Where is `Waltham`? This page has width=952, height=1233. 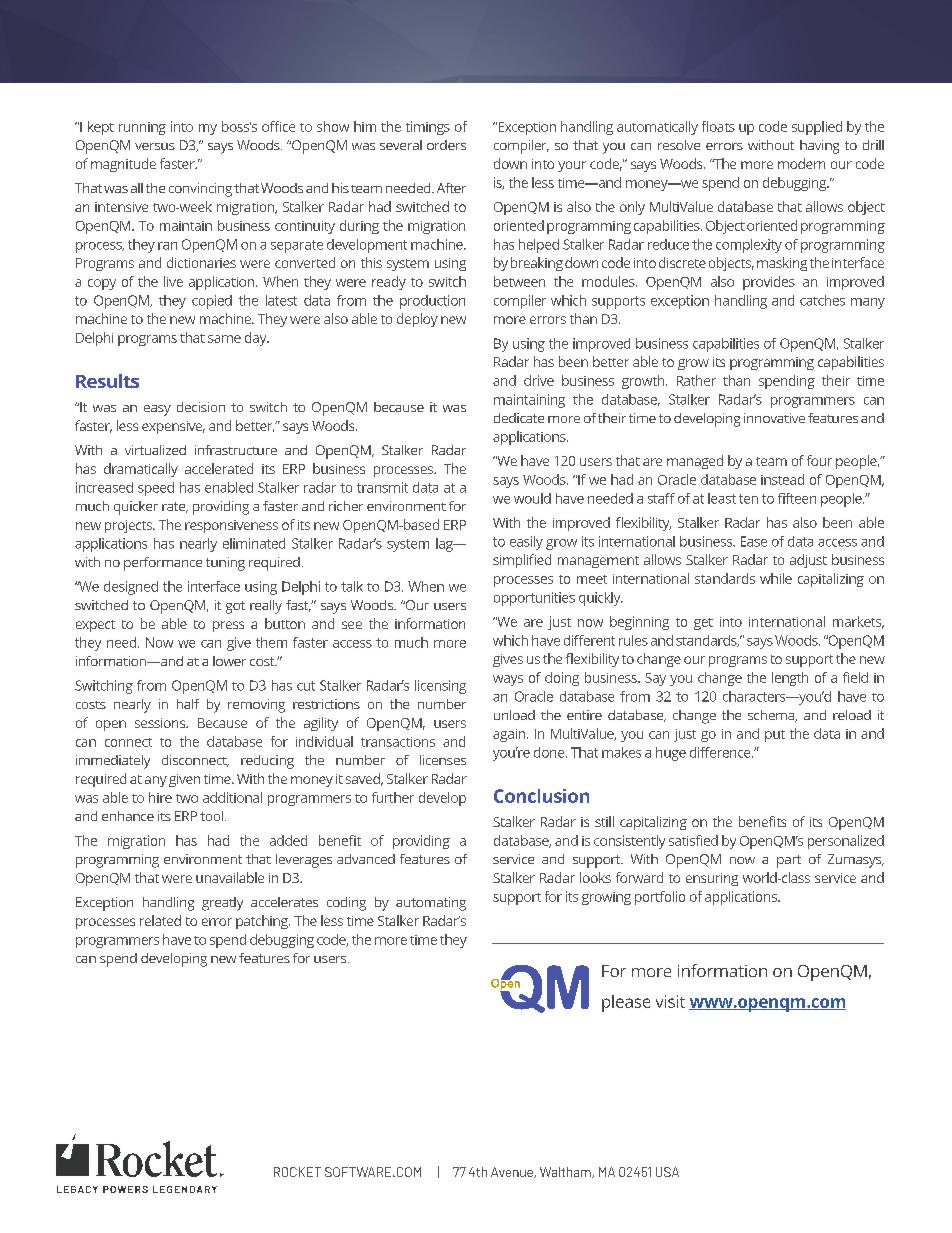
Waltham is located at coordinates (566, 1172).
